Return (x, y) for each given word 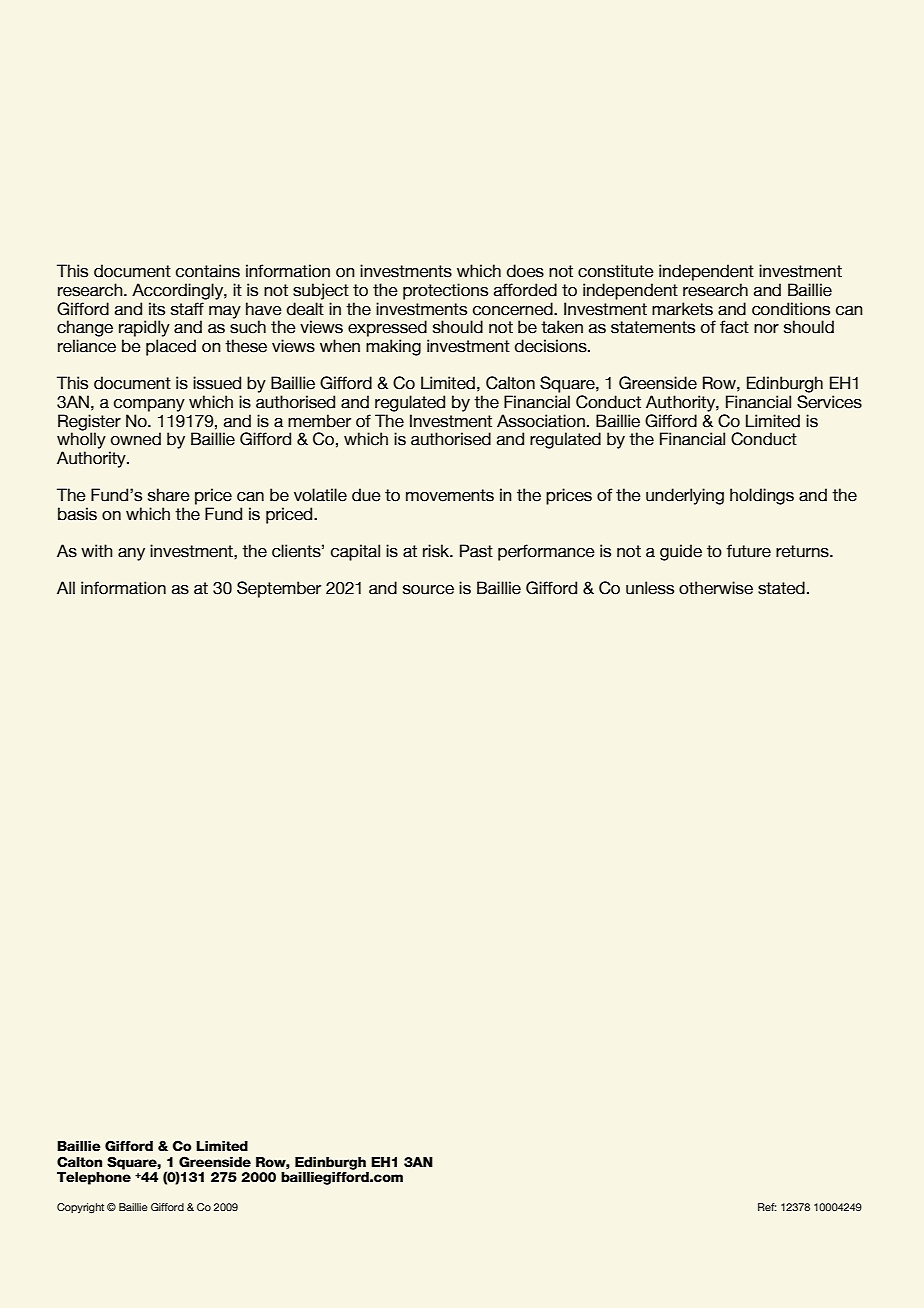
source (428, 590)
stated (781, 588)
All (66, 587)
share (169, 495)
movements (450, 495)
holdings (762, 496)
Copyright (80, 1208)
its (157, 309)
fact (734, 327)
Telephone (94, 1178)
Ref (767, 1207)
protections (445, 291)
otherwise (716, 588)
